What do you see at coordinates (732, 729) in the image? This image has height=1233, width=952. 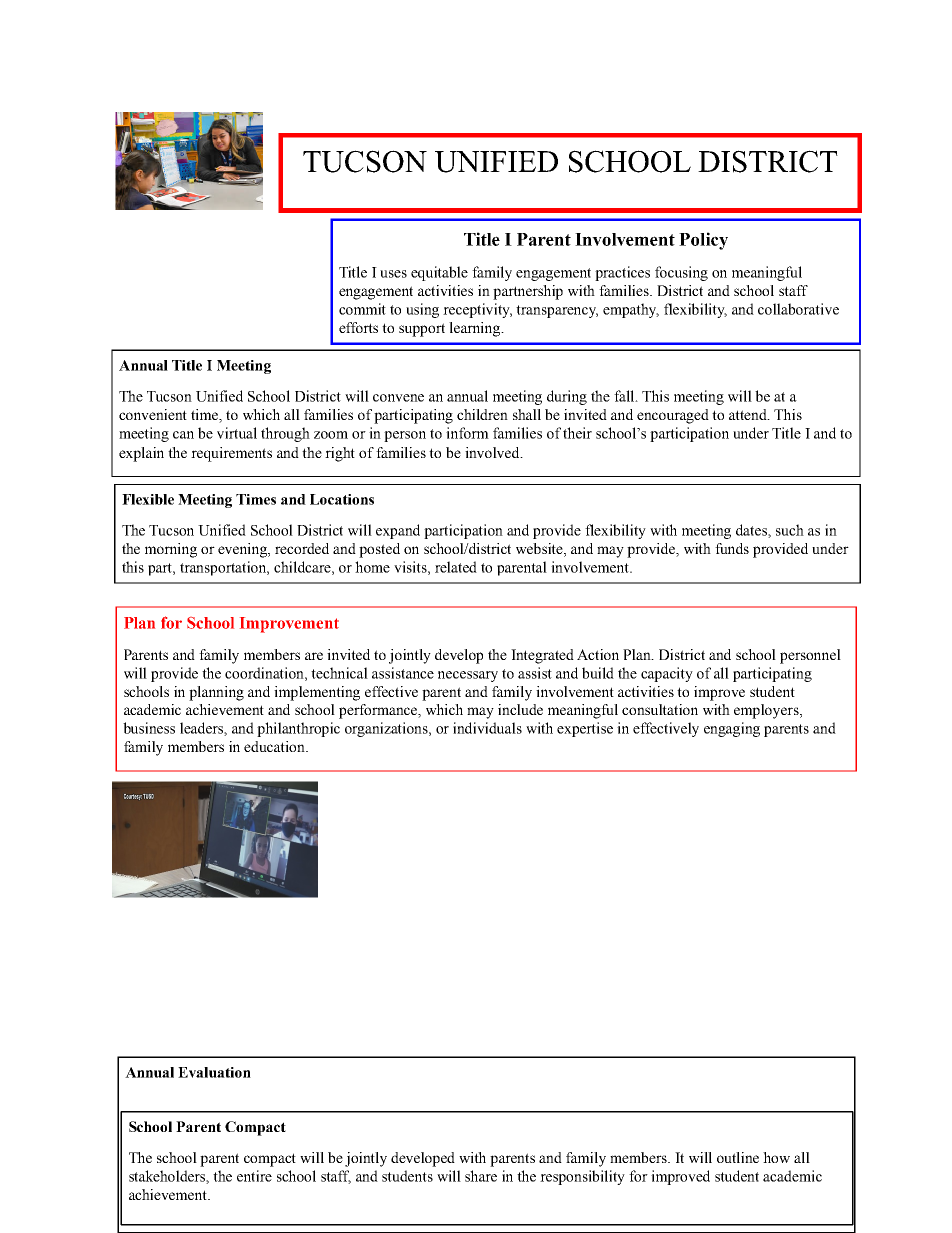 I see `engaging` at bounding box center [732, 729].
